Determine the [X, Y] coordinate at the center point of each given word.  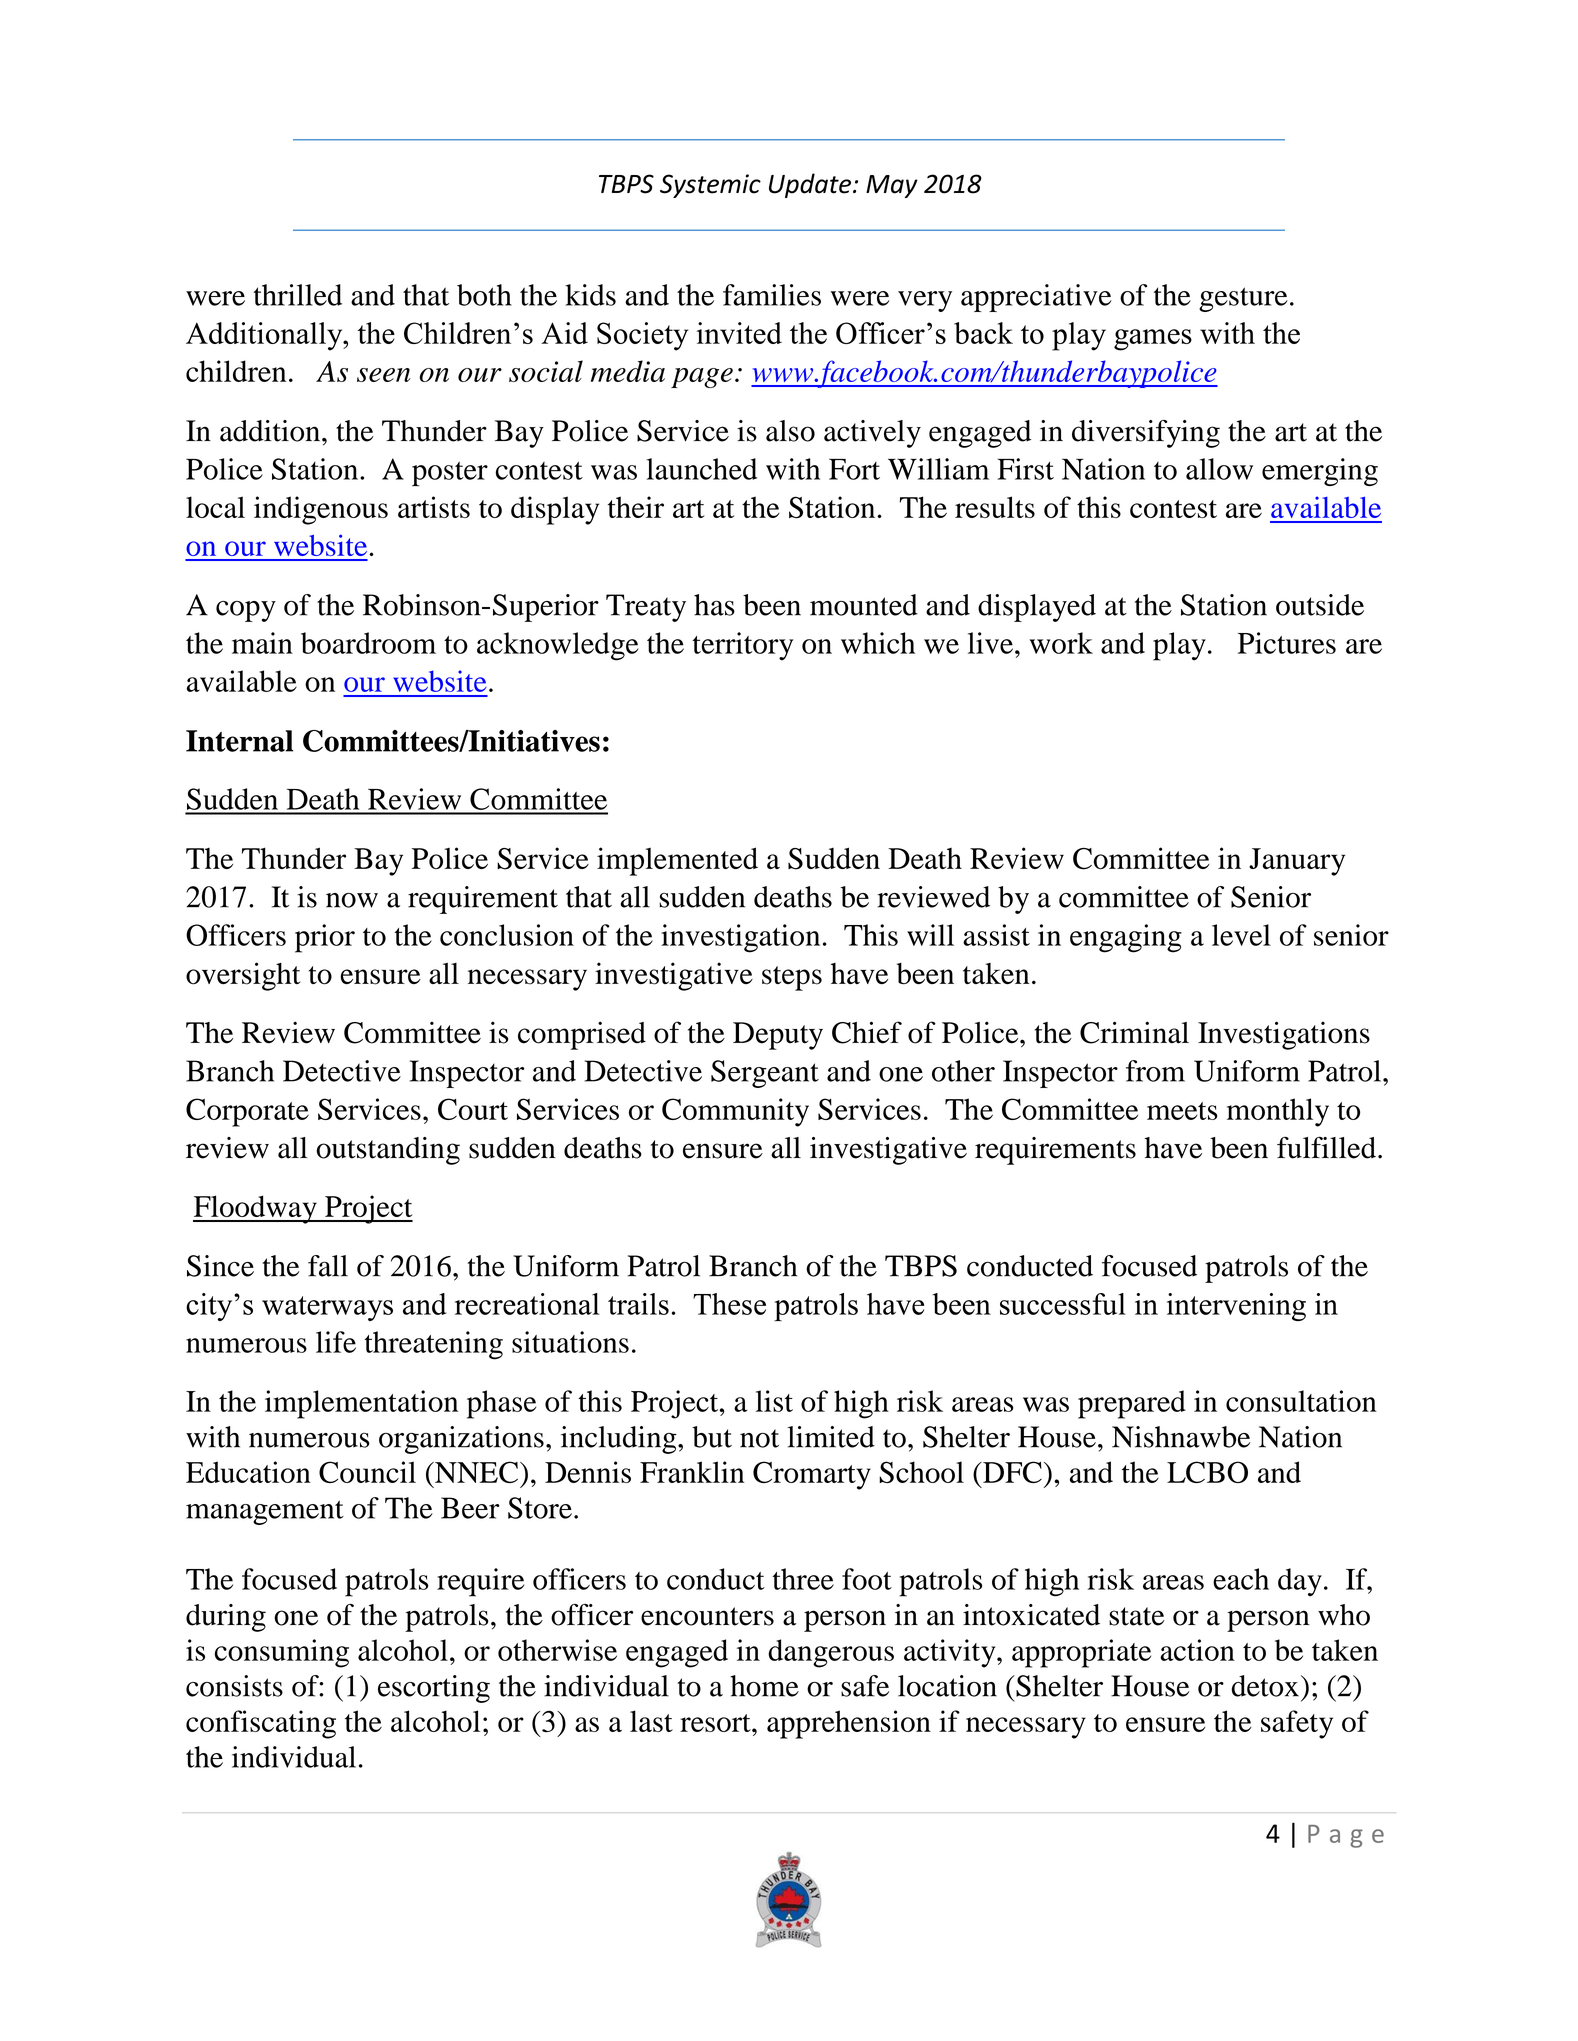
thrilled [297, 295]
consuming [282, 1653]
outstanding [388, 1151]
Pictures [1287, 643]
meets [1182, 1111]
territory [742, 646]
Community [735, 1112]
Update [811, 185]
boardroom [368, 643]
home [764, 1686]
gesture [1243, 299]
